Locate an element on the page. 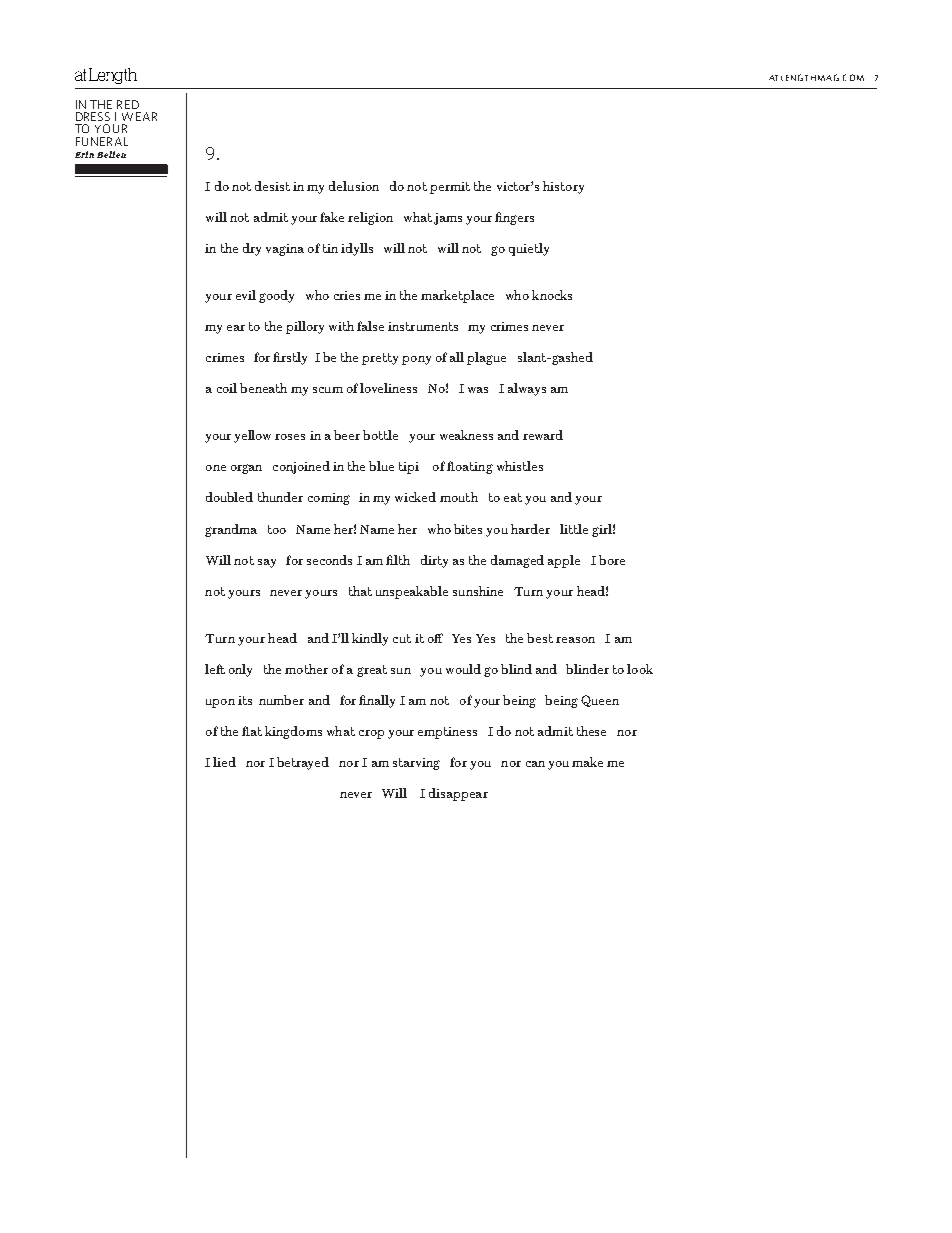 This image has height=1233, width=952. delusion is located at coordinates (354, 186).
